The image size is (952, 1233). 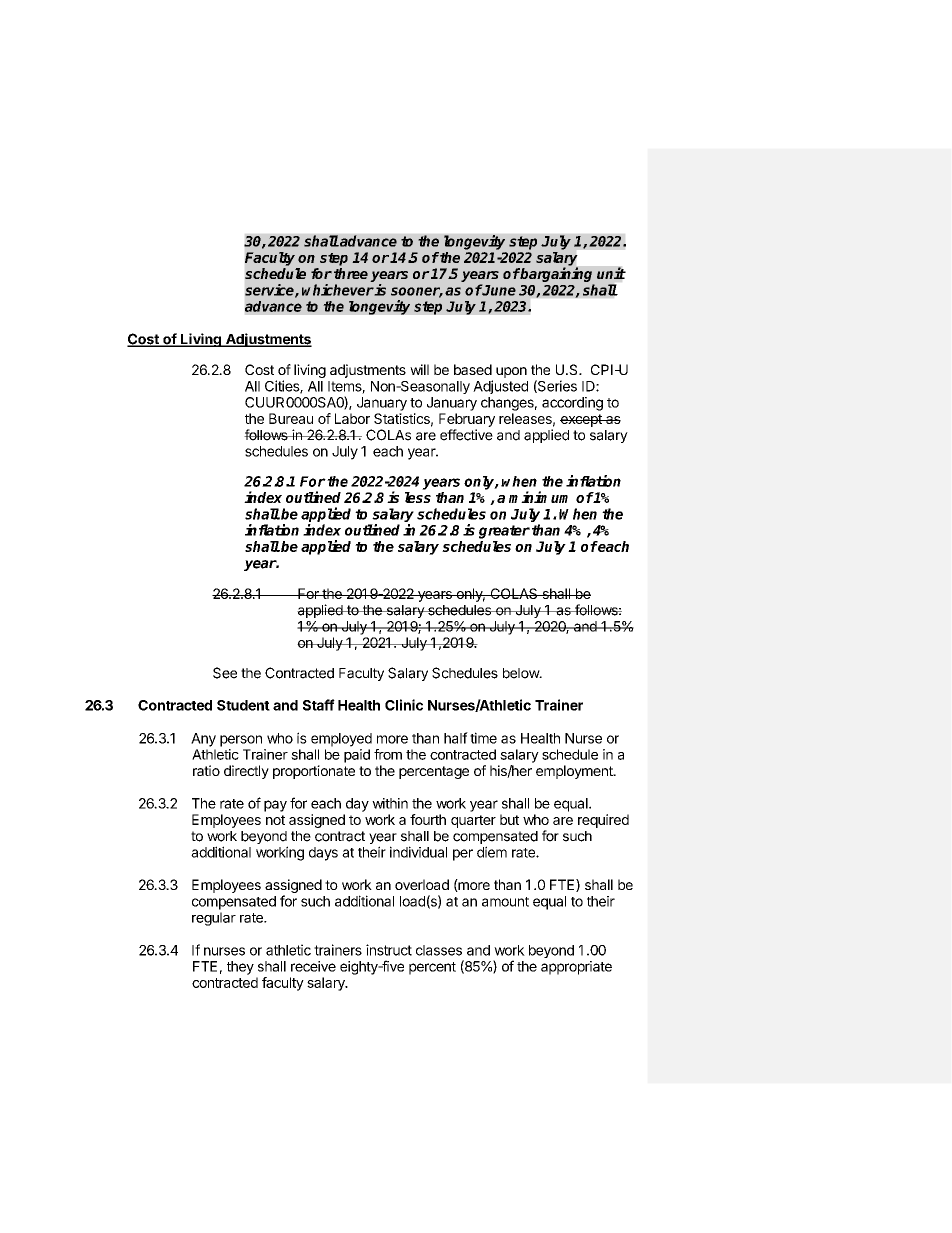 I want to click on below, so click(x=522, y=673).
